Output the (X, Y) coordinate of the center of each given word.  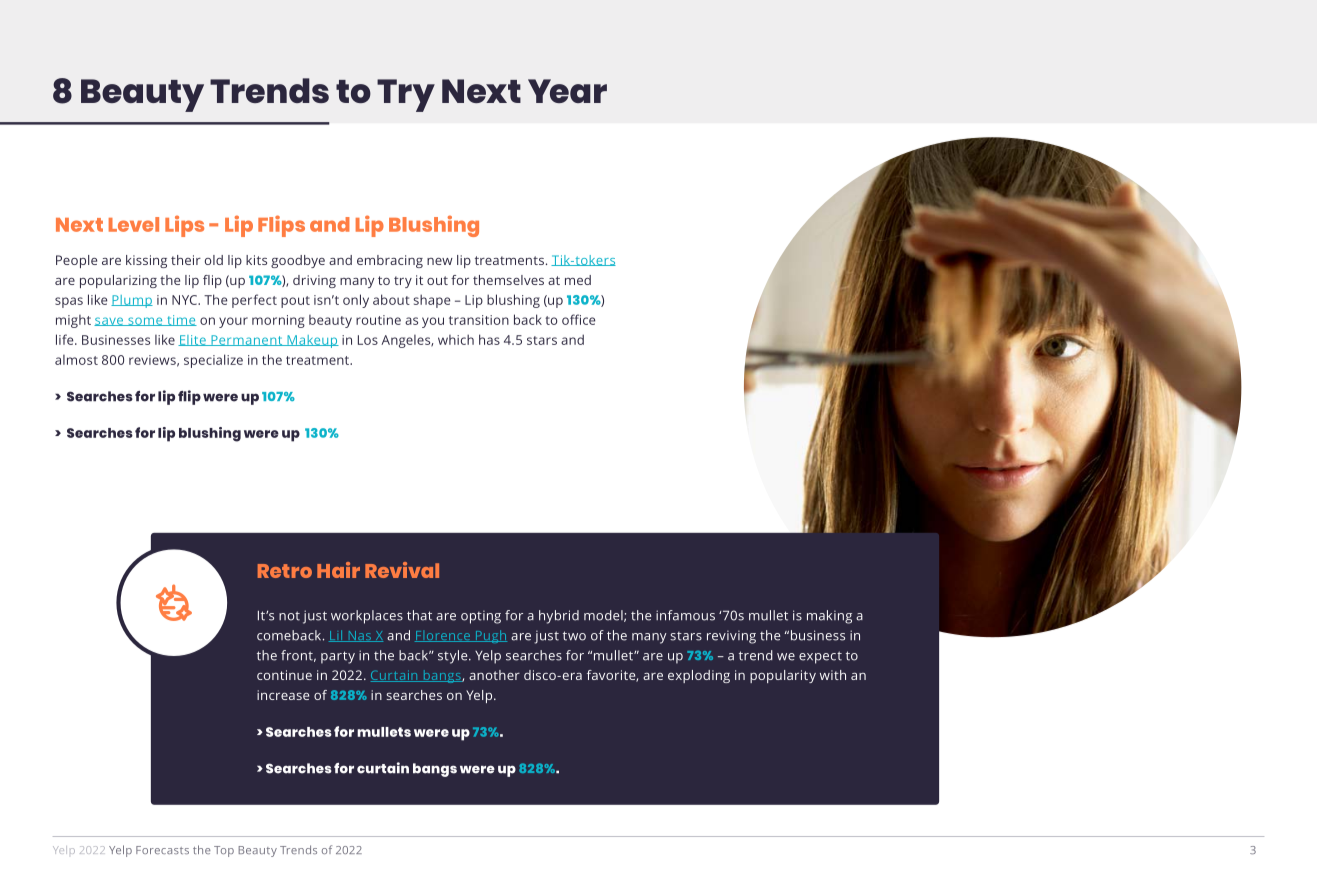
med (578, 280)
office (578, 319)
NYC (185, 300)
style (454, 657)
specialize (213, 361)
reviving (731, 637)
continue (284, 675)
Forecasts (162, 850)
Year (567, 91)
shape (431, 301)
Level (134, 224)
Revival (402, 570)
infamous (685, 615)
